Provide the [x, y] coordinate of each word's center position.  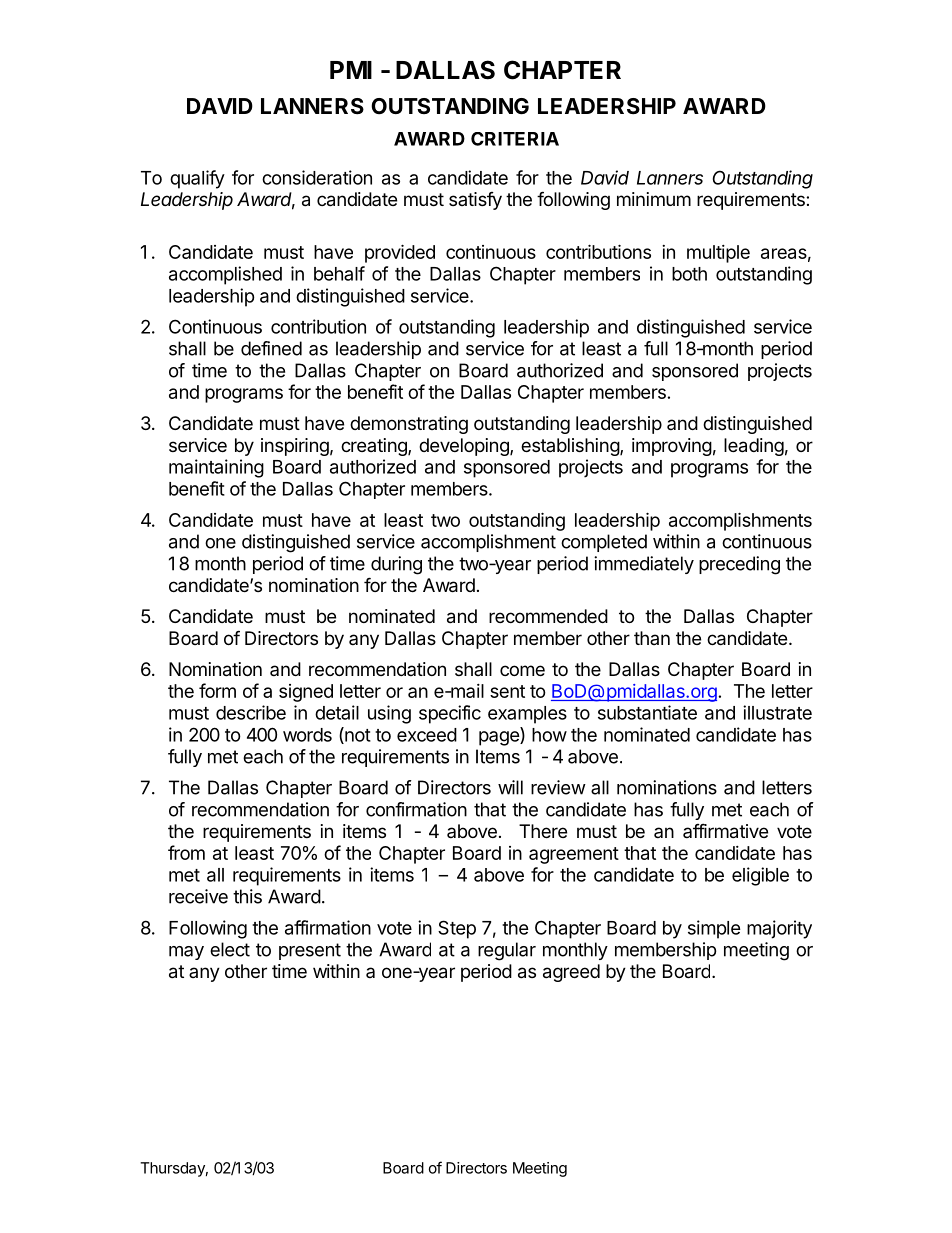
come [522, 670]
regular [507, 951]
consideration [317, 177]
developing [465, 447]
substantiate [647, 712]
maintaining [216, 468]
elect [230, 949]
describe [251, 712]
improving [672, 447]
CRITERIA [515, 139]
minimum [654, 199]
